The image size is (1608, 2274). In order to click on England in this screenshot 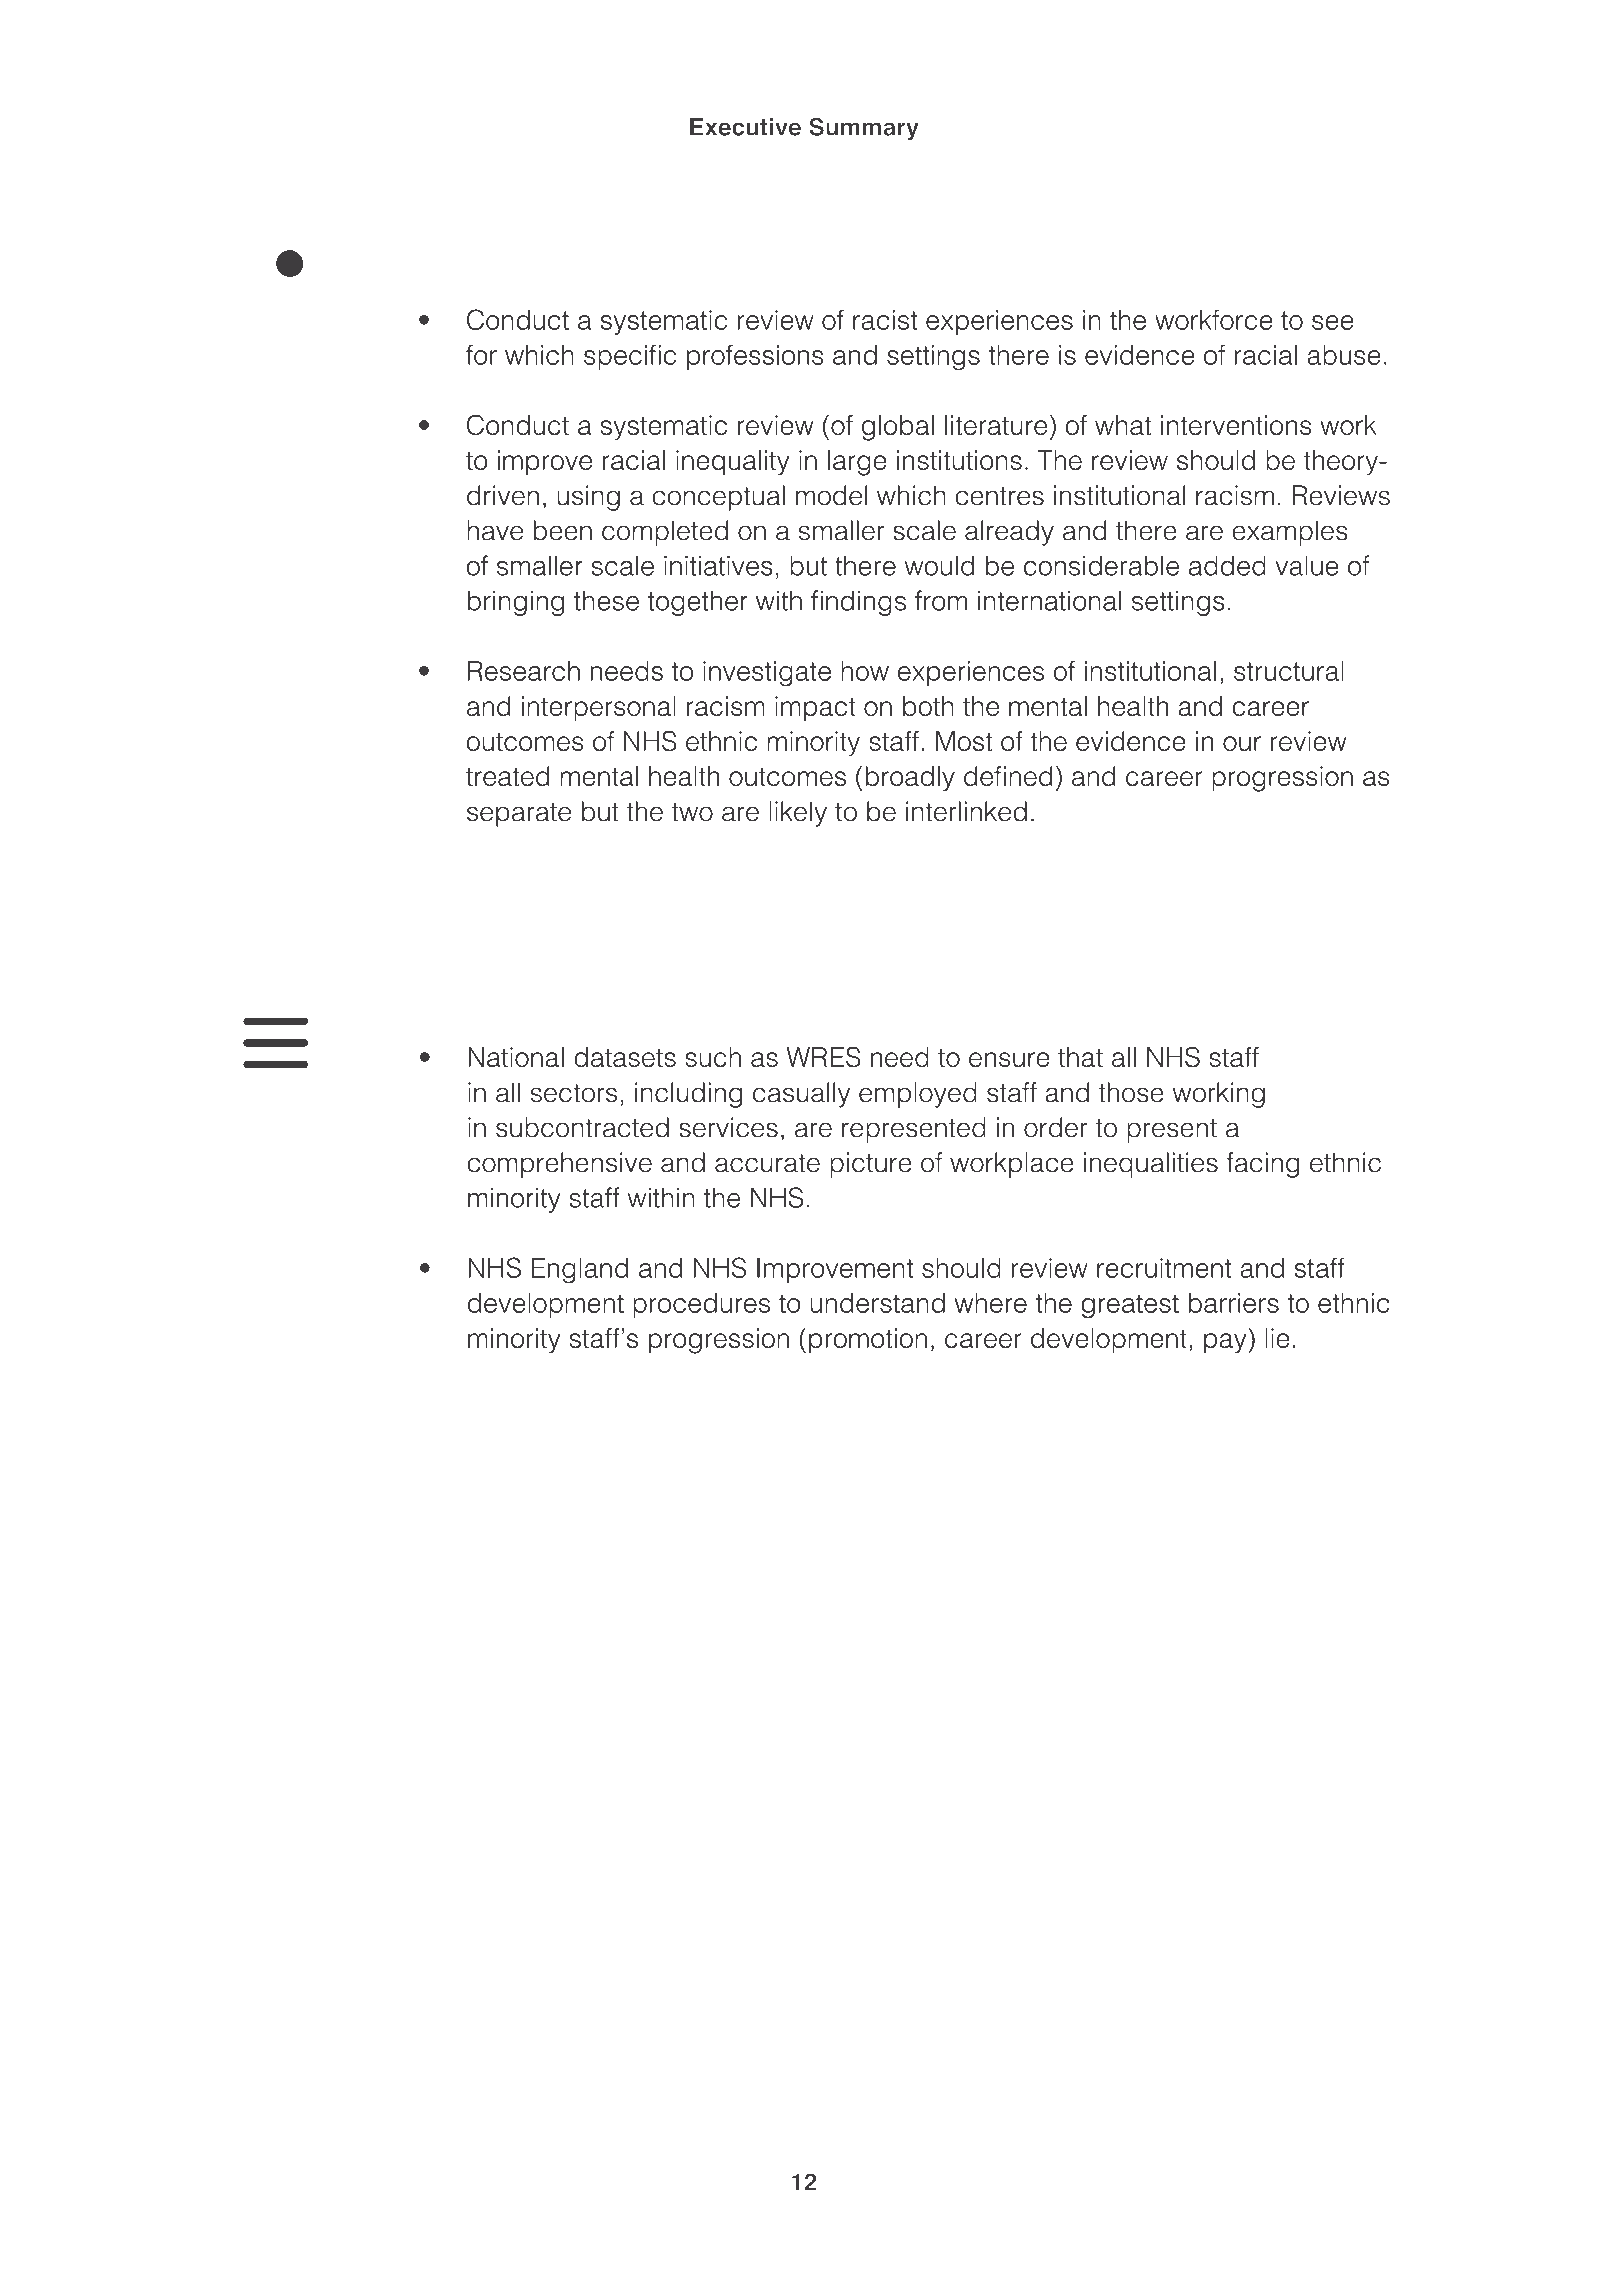, I will do `click(579, 1271)`.
